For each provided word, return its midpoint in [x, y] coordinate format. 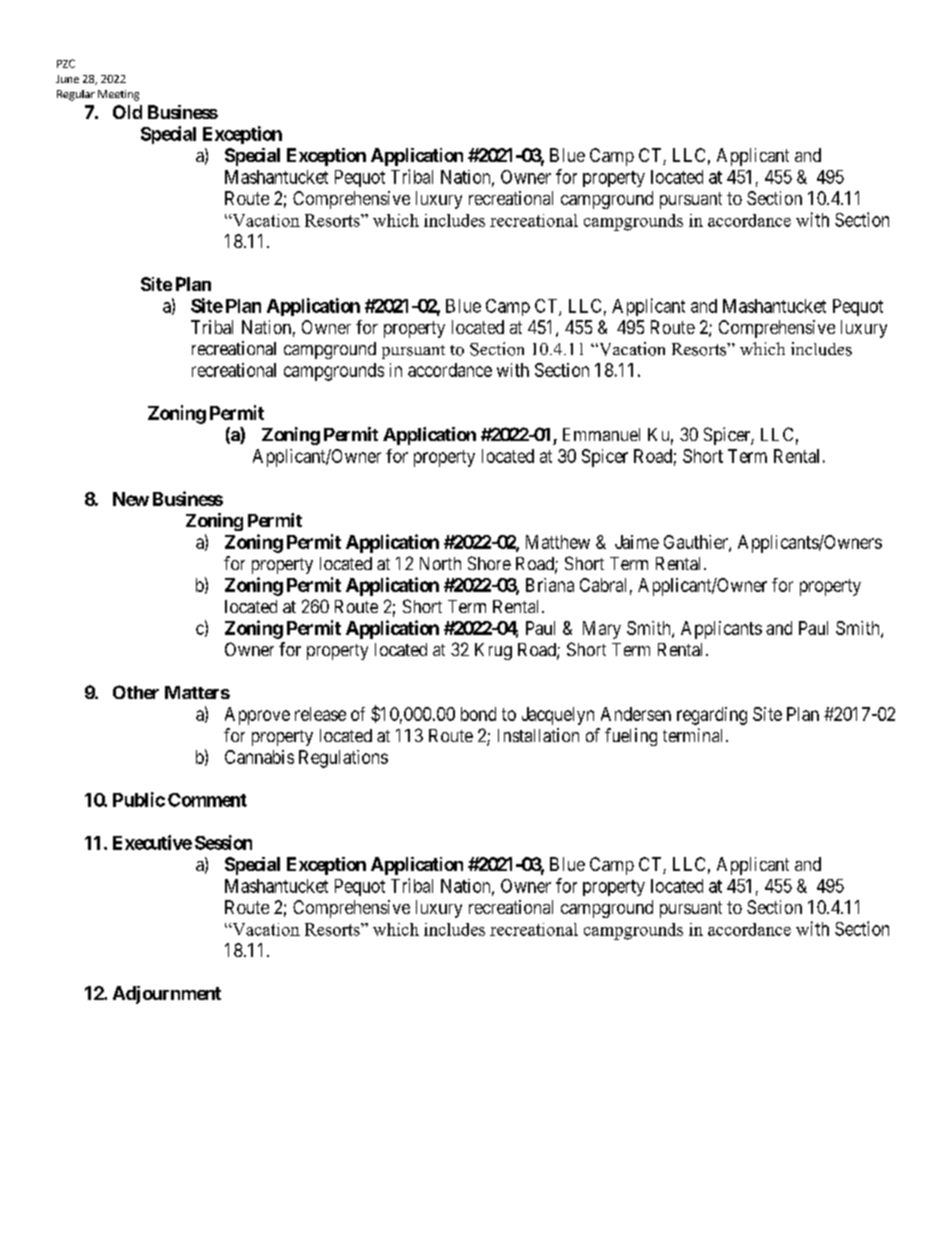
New [131, 499]
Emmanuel [601, 434]
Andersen [636, 714]
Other [136, 692]
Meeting [118, 95]
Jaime [637, 542]
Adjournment [167, 995]
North [440, 563]
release [320, 714]
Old [127, 112]
